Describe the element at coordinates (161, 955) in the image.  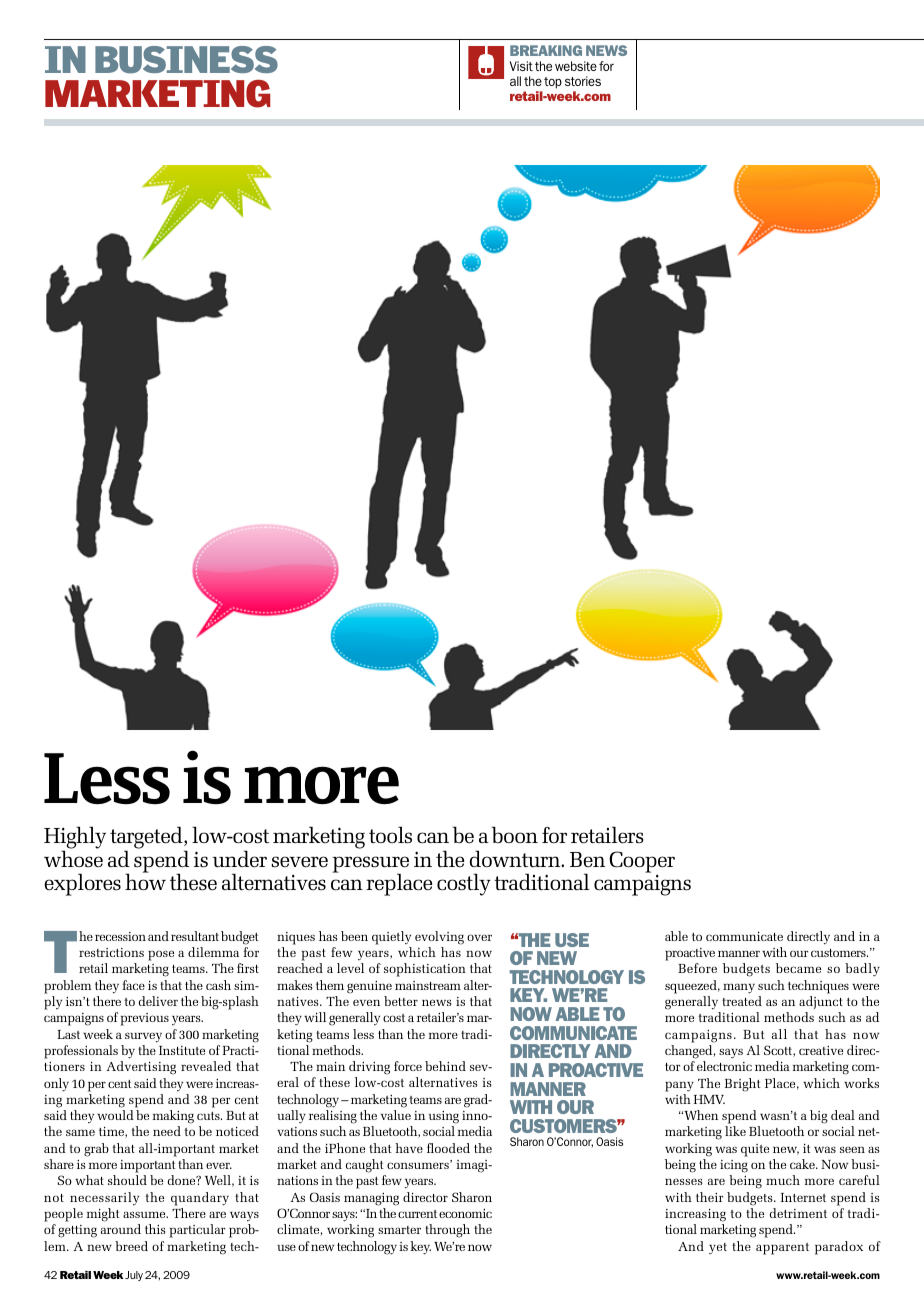
I see `pose` at that location.
